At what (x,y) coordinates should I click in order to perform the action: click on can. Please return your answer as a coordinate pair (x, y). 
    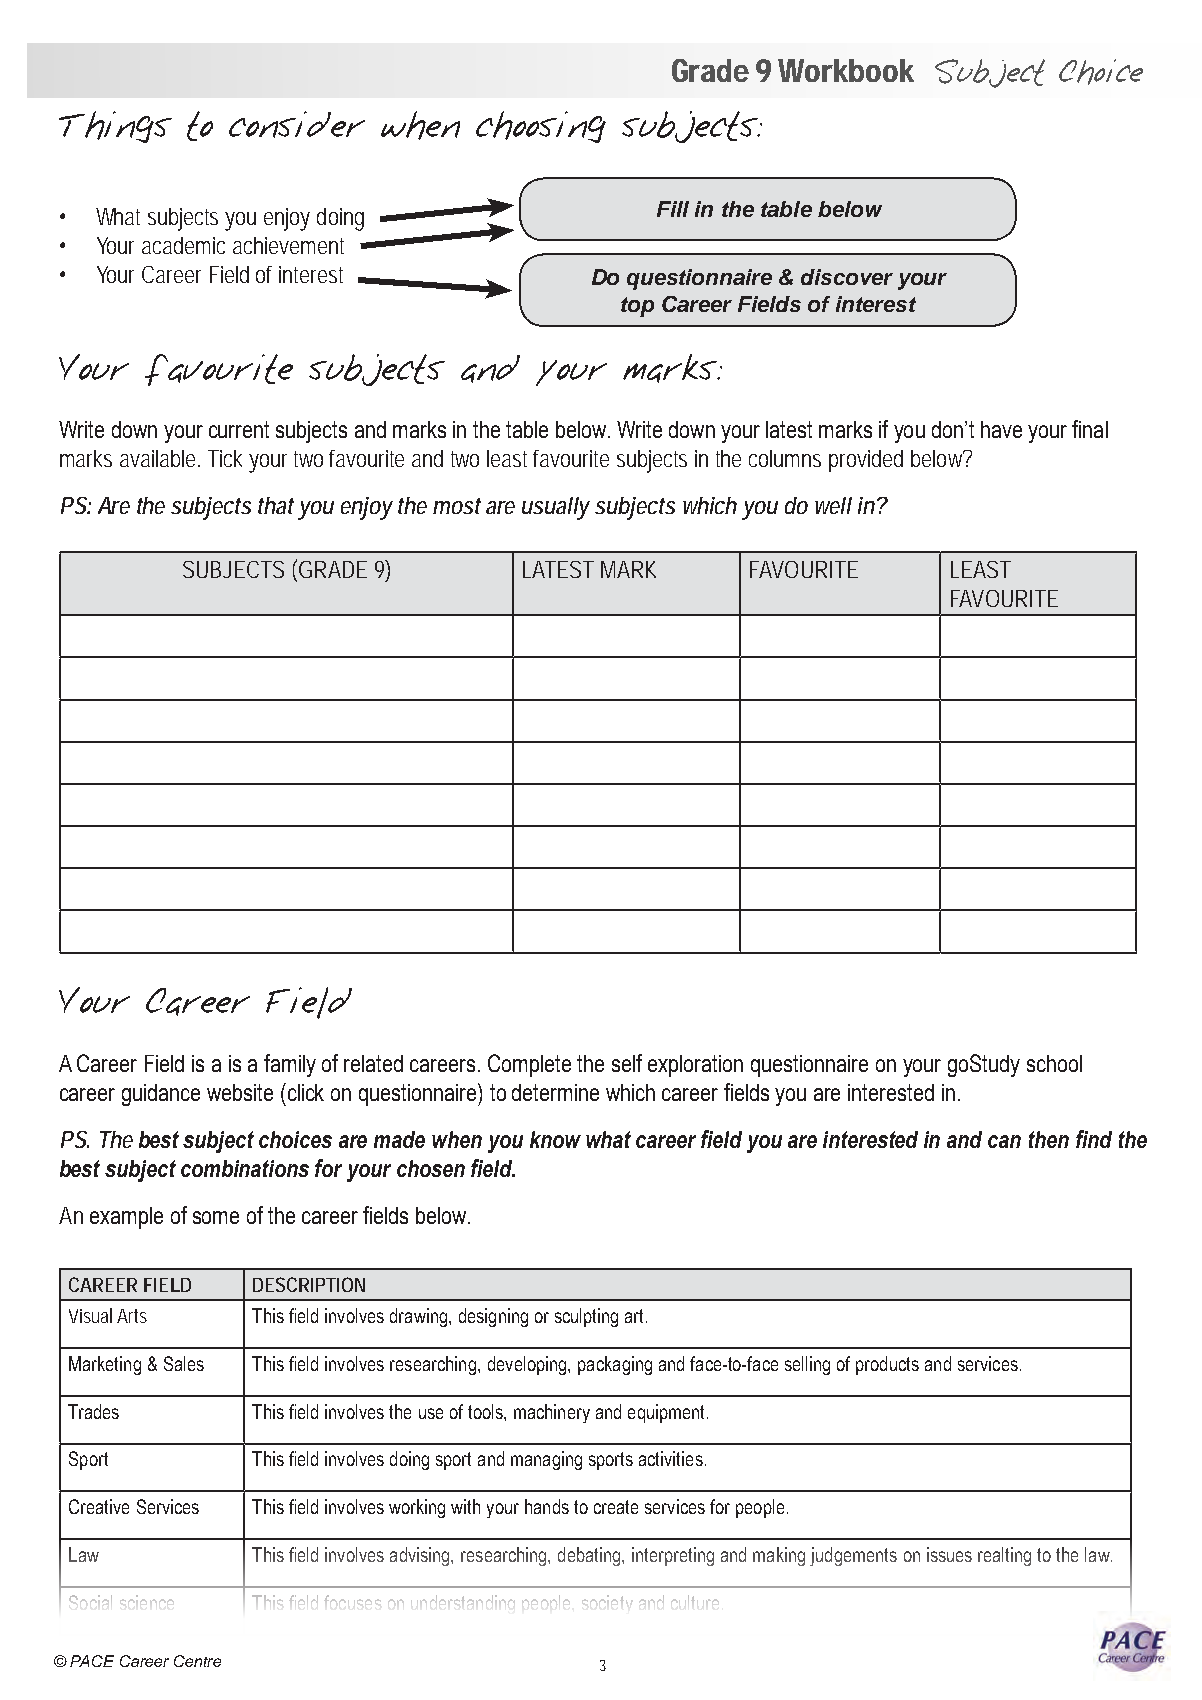
    Looking at the image, I should click on (1004, 1141).
